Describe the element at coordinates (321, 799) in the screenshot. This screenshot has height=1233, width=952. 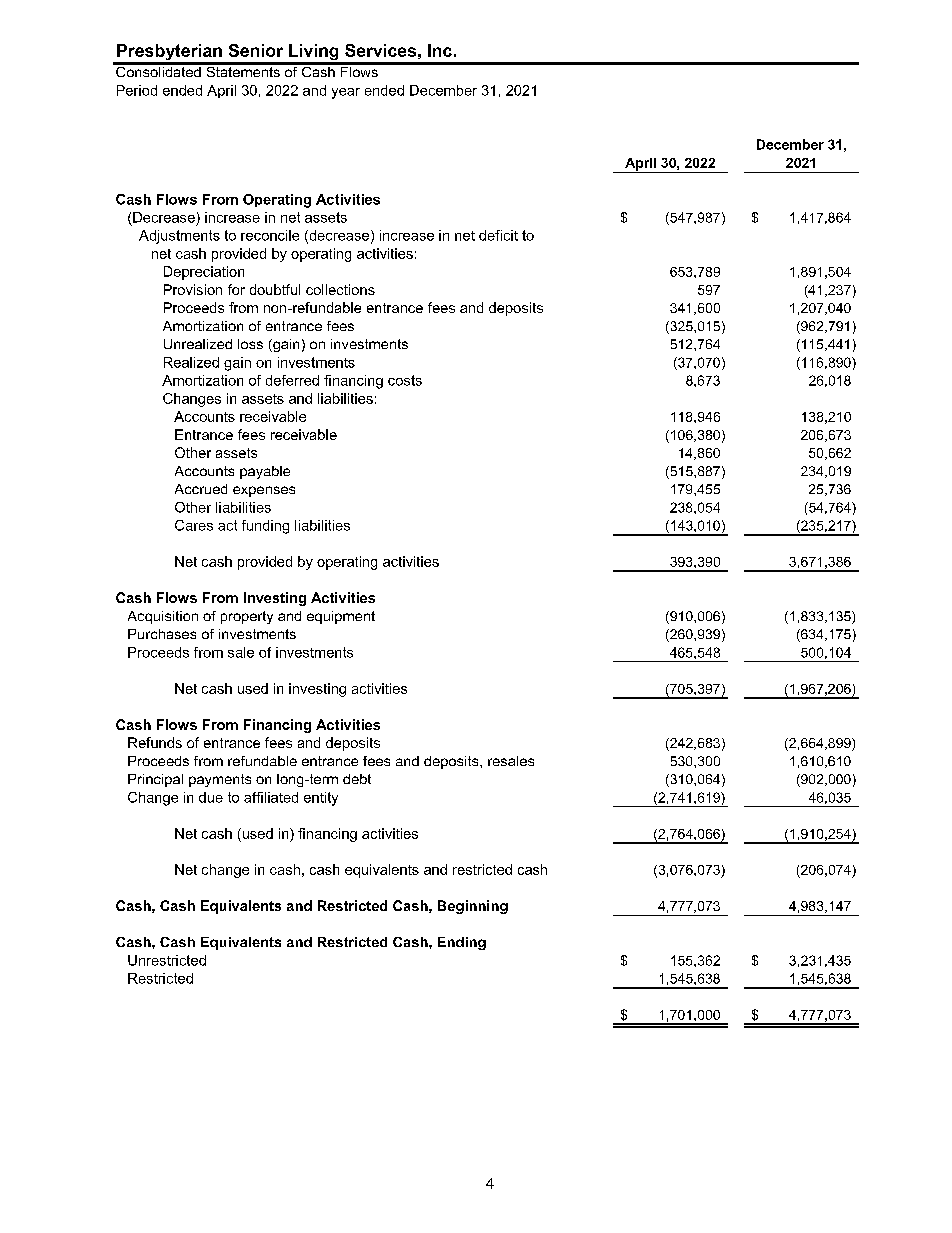
I see `entity` at that location.
